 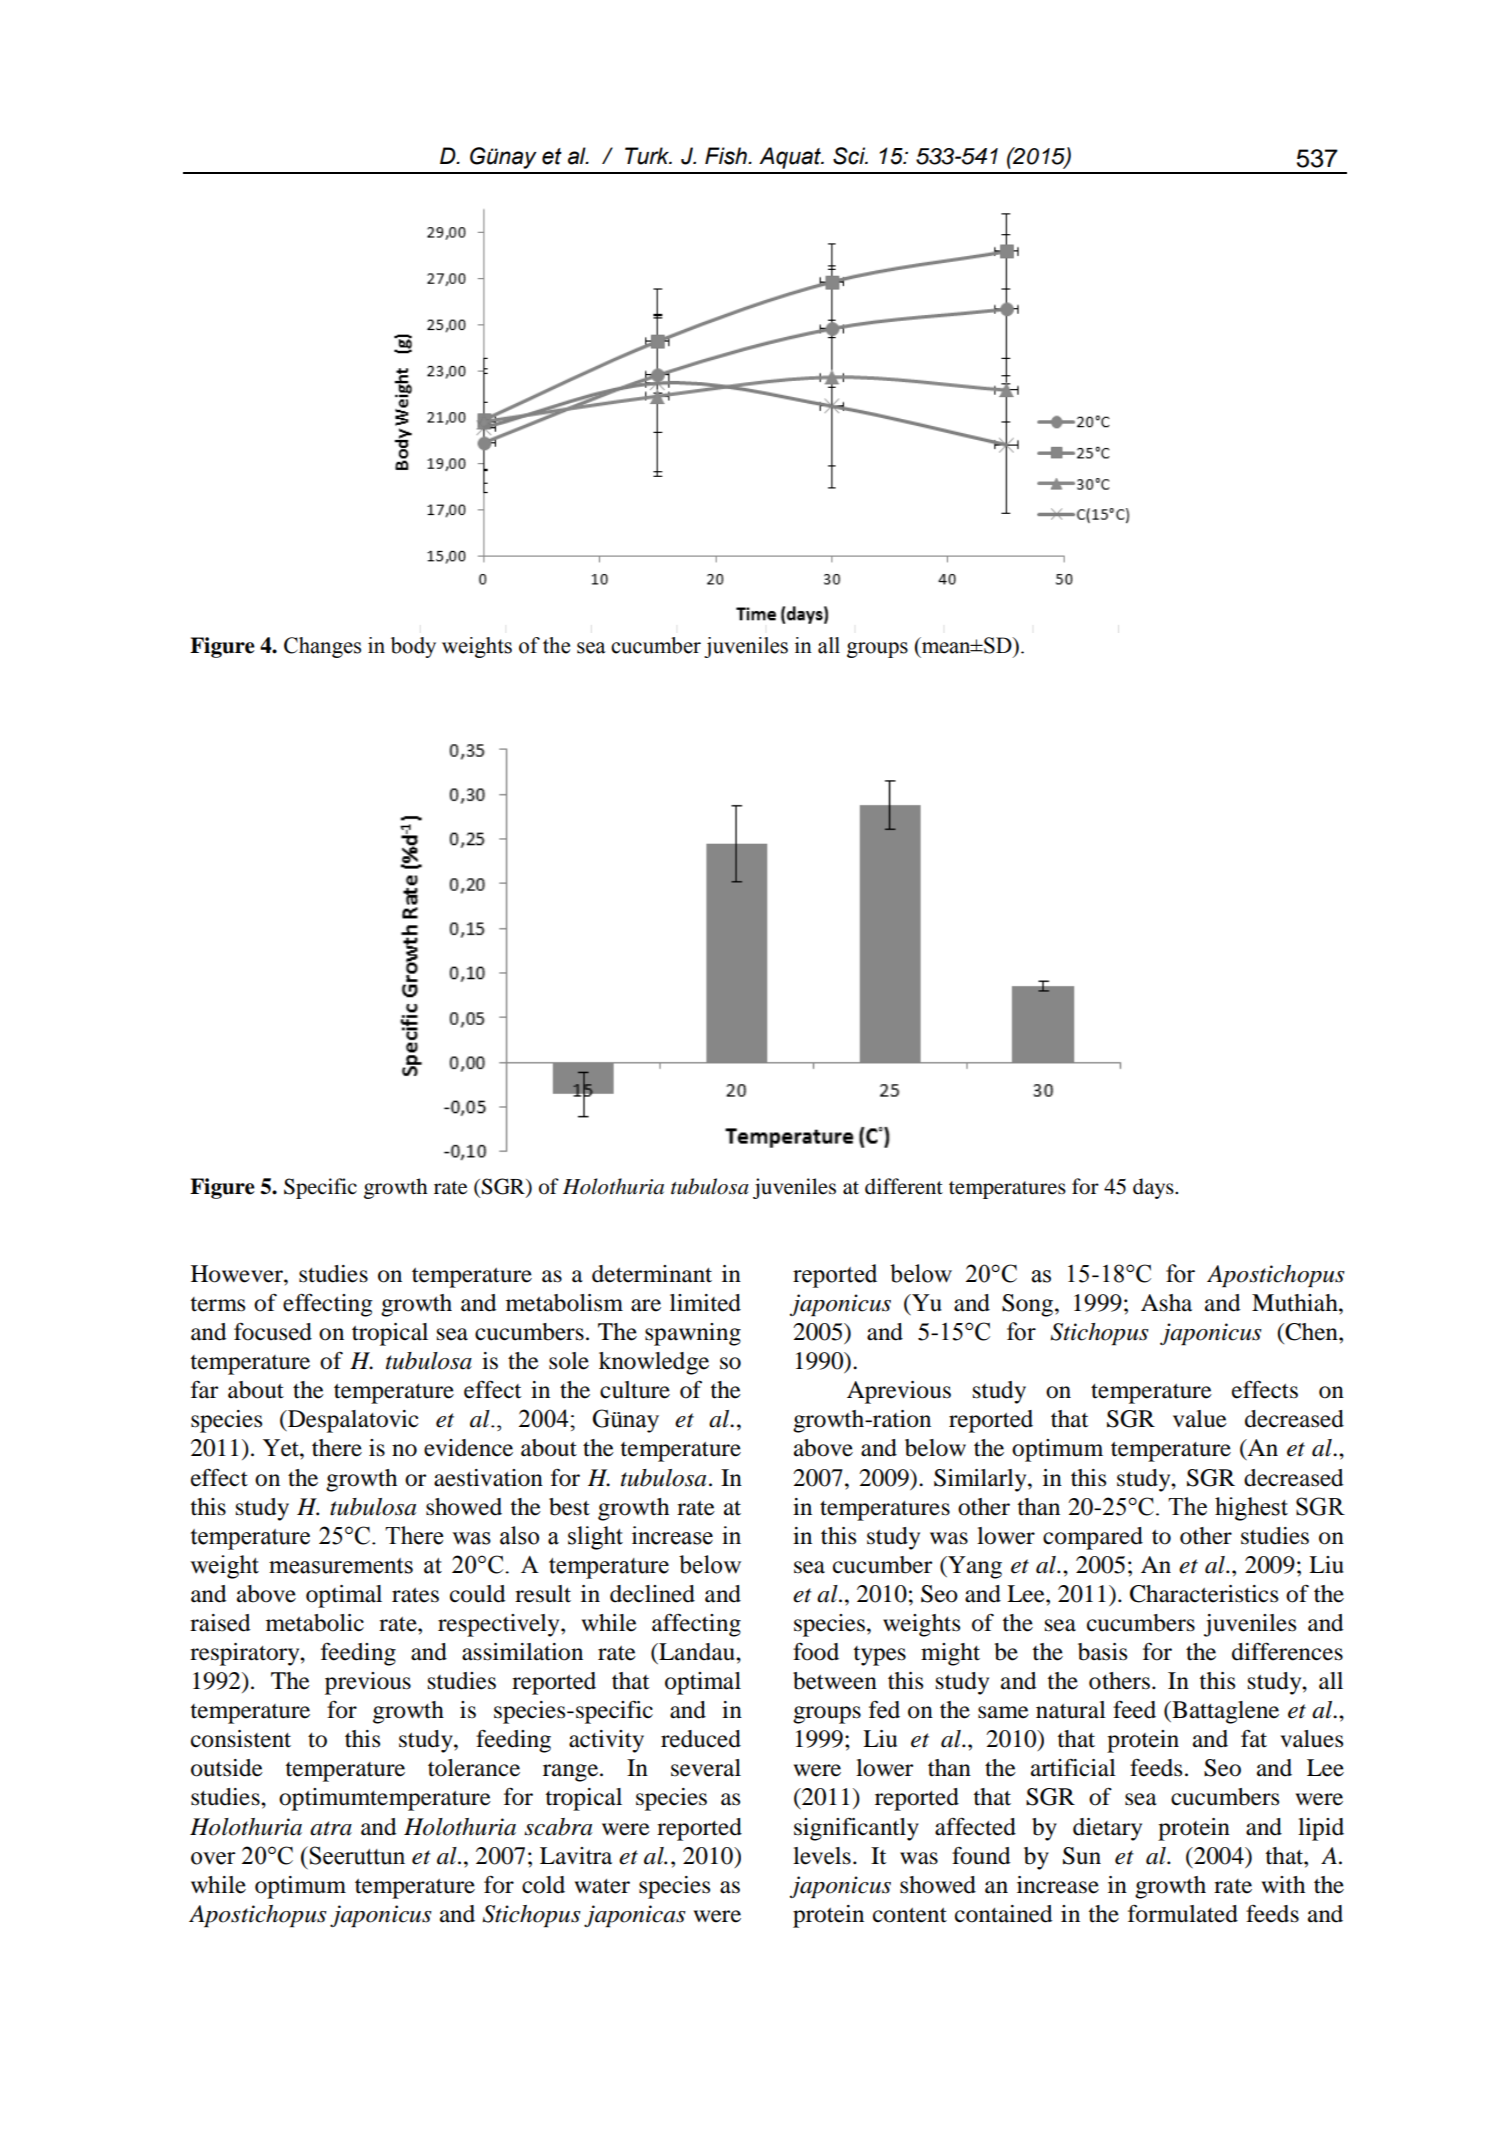 What do you see at coordinates (822, 1856) in the screenshot?
I see `levels` at bounding box center [822, 1856].
